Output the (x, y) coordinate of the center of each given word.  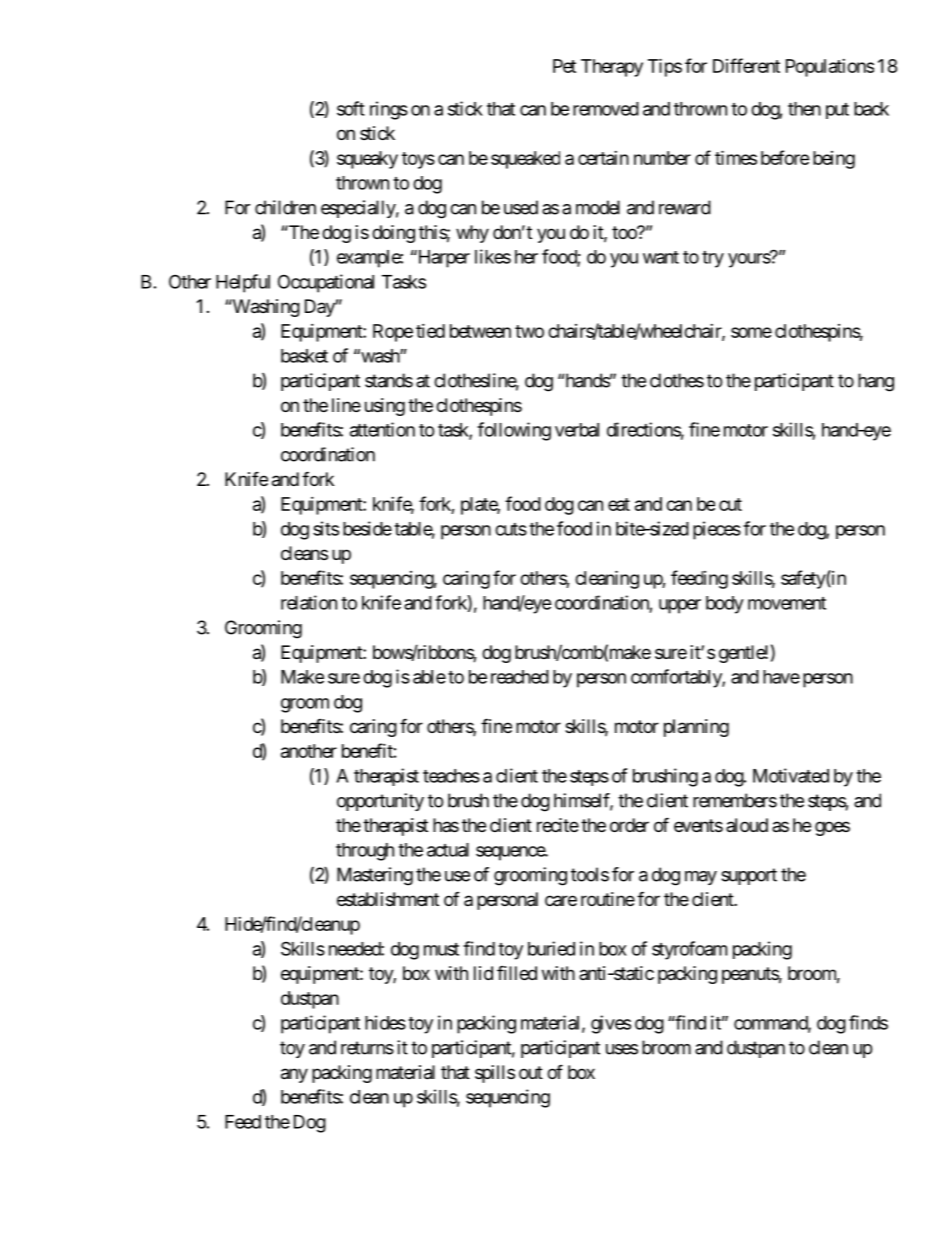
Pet (564, 66)
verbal (577, 430)
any (294, 1075)
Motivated (791, 775)
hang (876, 382)
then (804, 109)
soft (351, 108)
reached (520, 677)
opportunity (380, 802)
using (385, 407)
